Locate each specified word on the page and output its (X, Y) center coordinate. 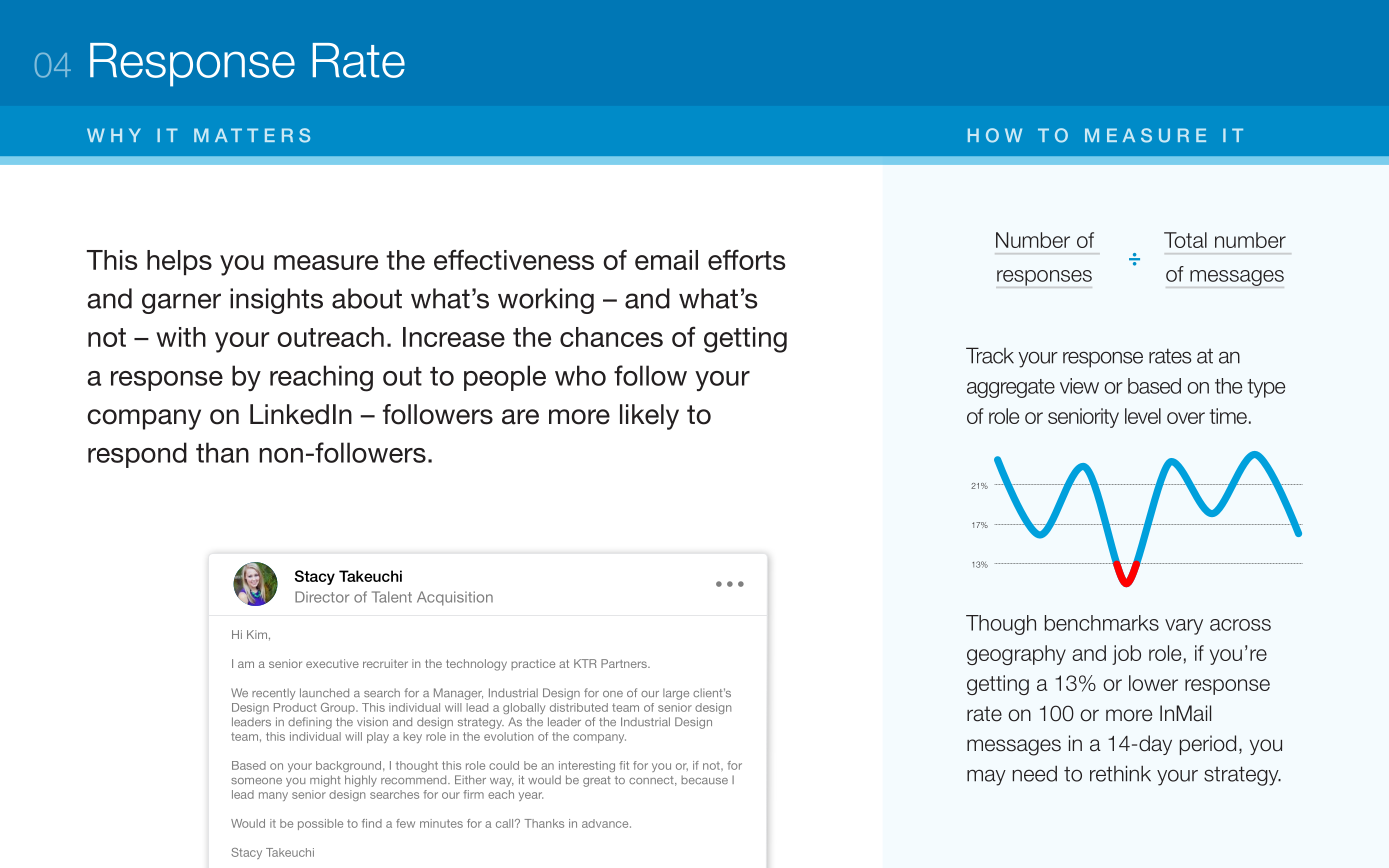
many (273, 796)
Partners (625, 663)
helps (179, 262)
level (1143, 416)
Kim (257, 634)
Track (990, 355)
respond (137, 455)
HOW (995, 135)
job (1126, 655)
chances (611, 337)
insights (276, 301)
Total (1185, 240)
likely (649, 417)
